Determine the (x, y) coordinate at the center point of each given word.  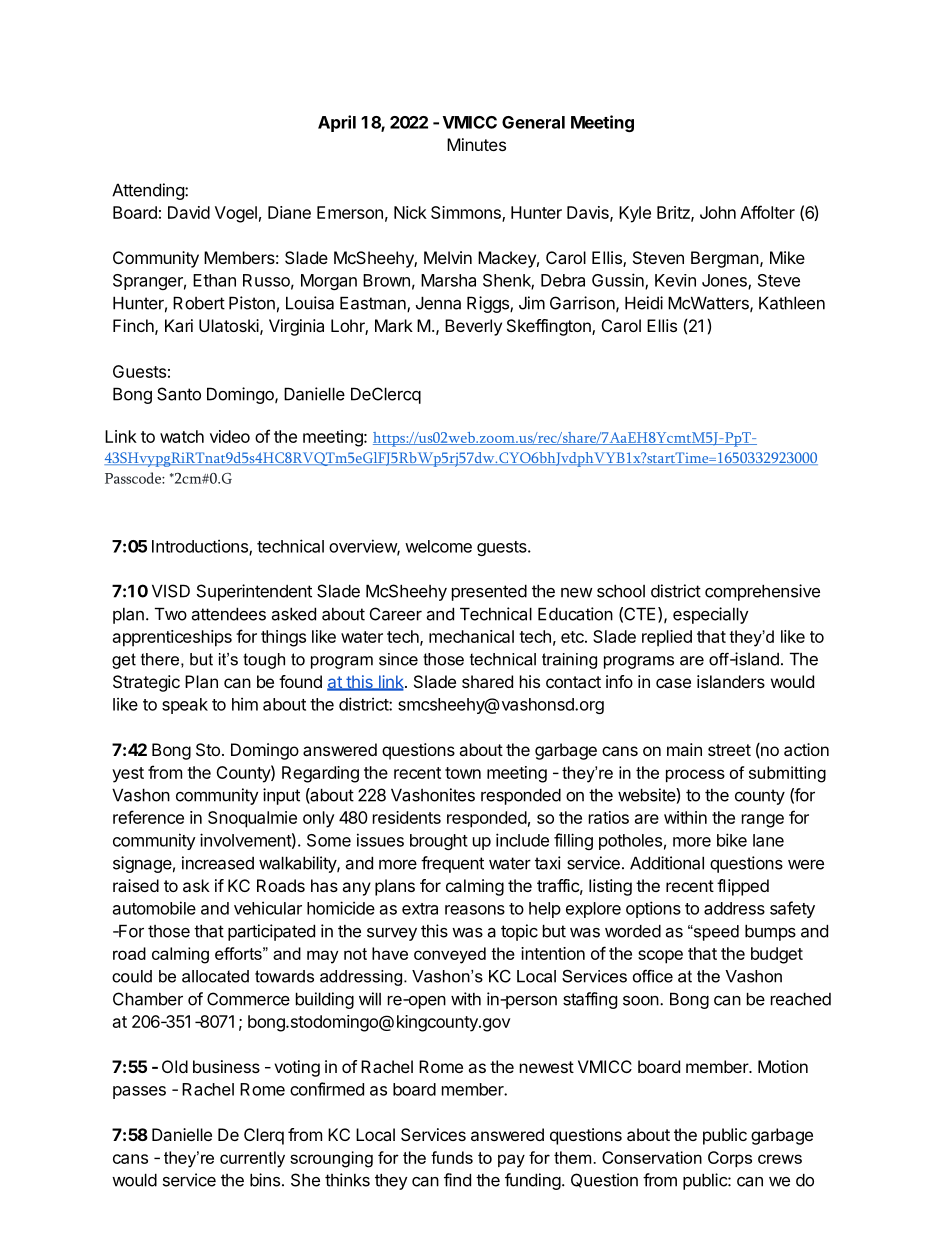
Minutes (476, 144)
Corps (730, 1159)
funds (452, 1157)
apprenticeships (172, 638)
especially (710, 615)
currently (252, 1159)
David (189, 212)
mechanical (471, 636)
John (718, 212)
